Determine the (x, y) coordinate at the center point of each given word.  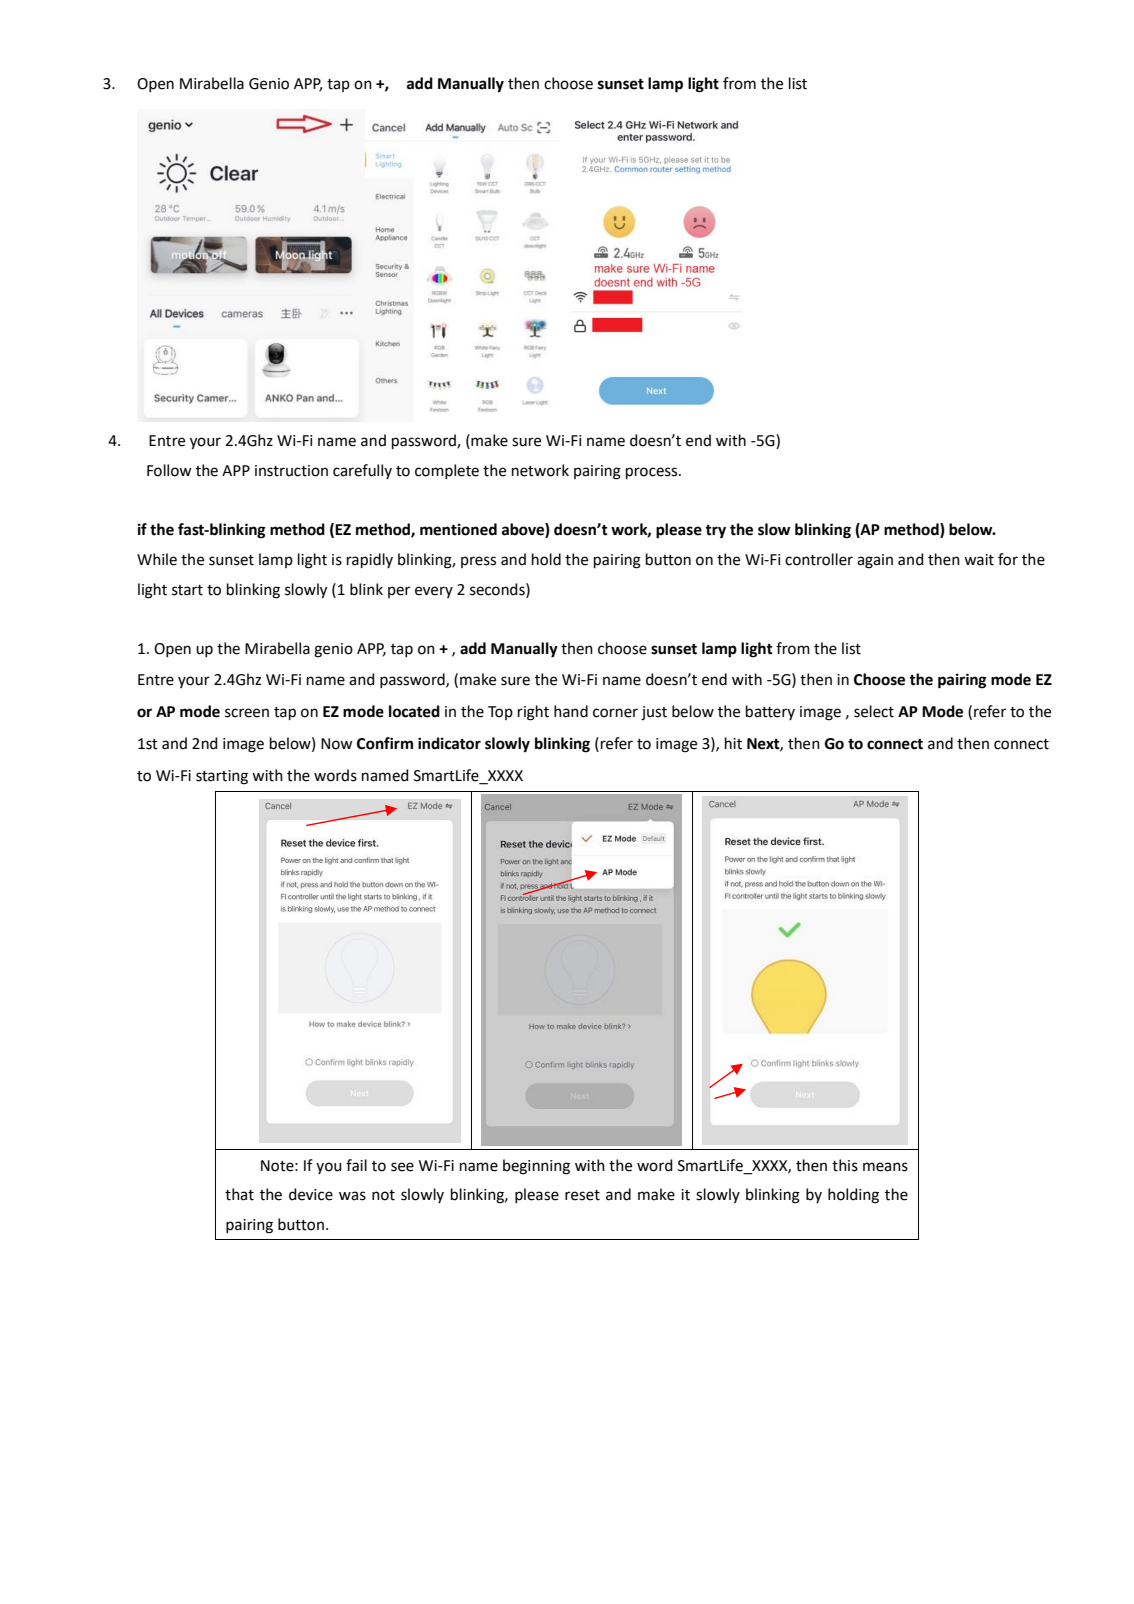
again (875, 561)
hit (733, 743)
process (653, 473)
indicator (449, 743)
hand (571, 711)
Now (337, 744)
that (239, 1194)
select (874, 711)
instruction (291, 471)
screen (247, 713)
